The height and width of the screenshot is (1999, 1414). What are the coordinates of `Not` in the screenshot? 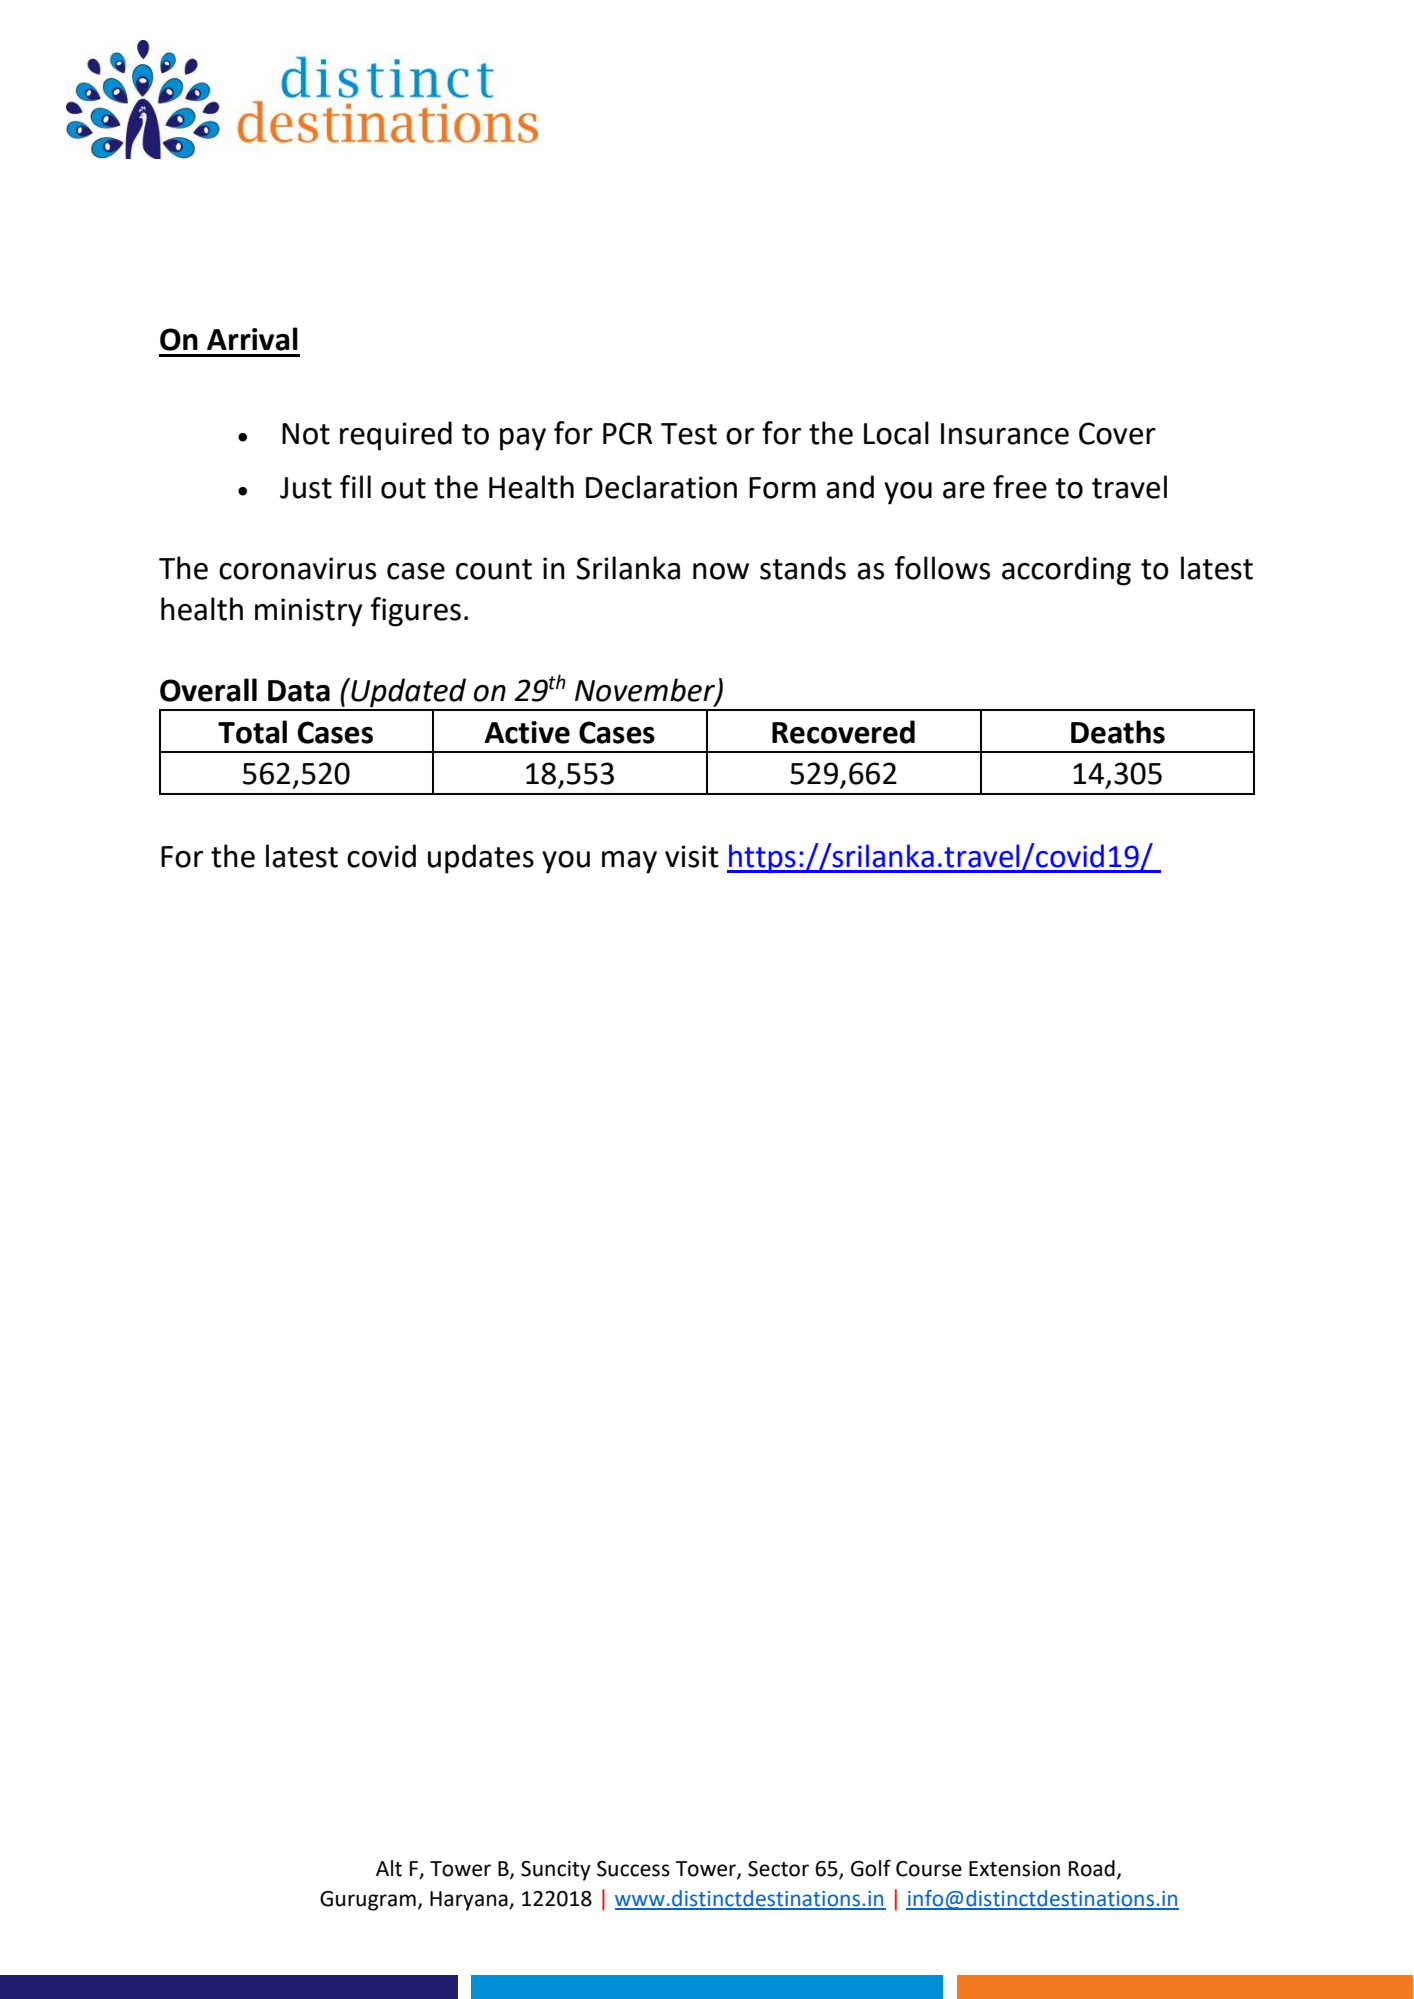 It's located at (306, 434).
